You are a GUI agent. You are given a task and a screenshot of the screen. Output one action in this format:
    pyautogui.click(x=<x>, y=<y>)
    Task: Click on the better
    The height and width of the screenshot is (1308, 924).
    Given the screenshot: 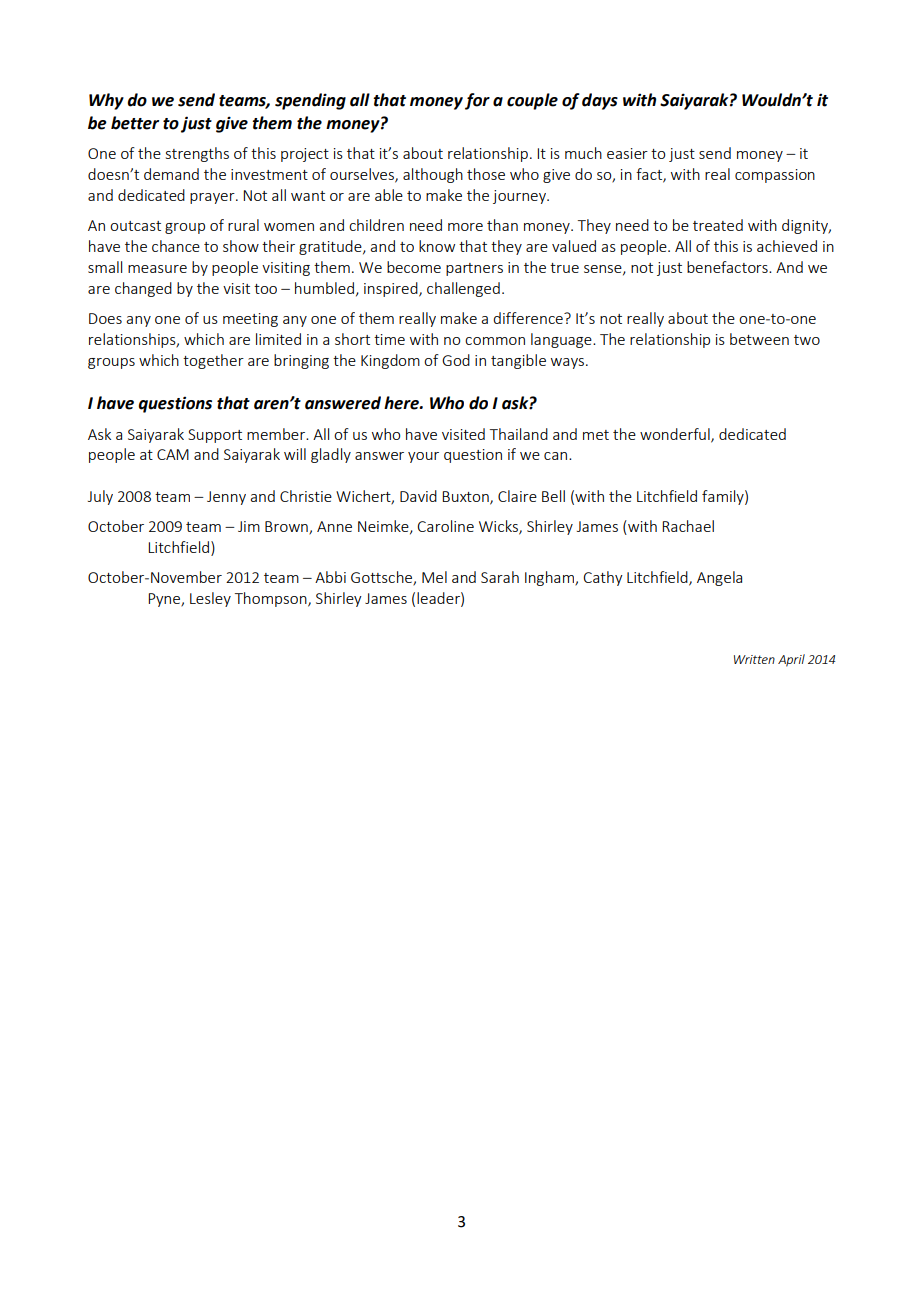 What is the action you would take?
    pyautogui.click(x=135, y=123)
